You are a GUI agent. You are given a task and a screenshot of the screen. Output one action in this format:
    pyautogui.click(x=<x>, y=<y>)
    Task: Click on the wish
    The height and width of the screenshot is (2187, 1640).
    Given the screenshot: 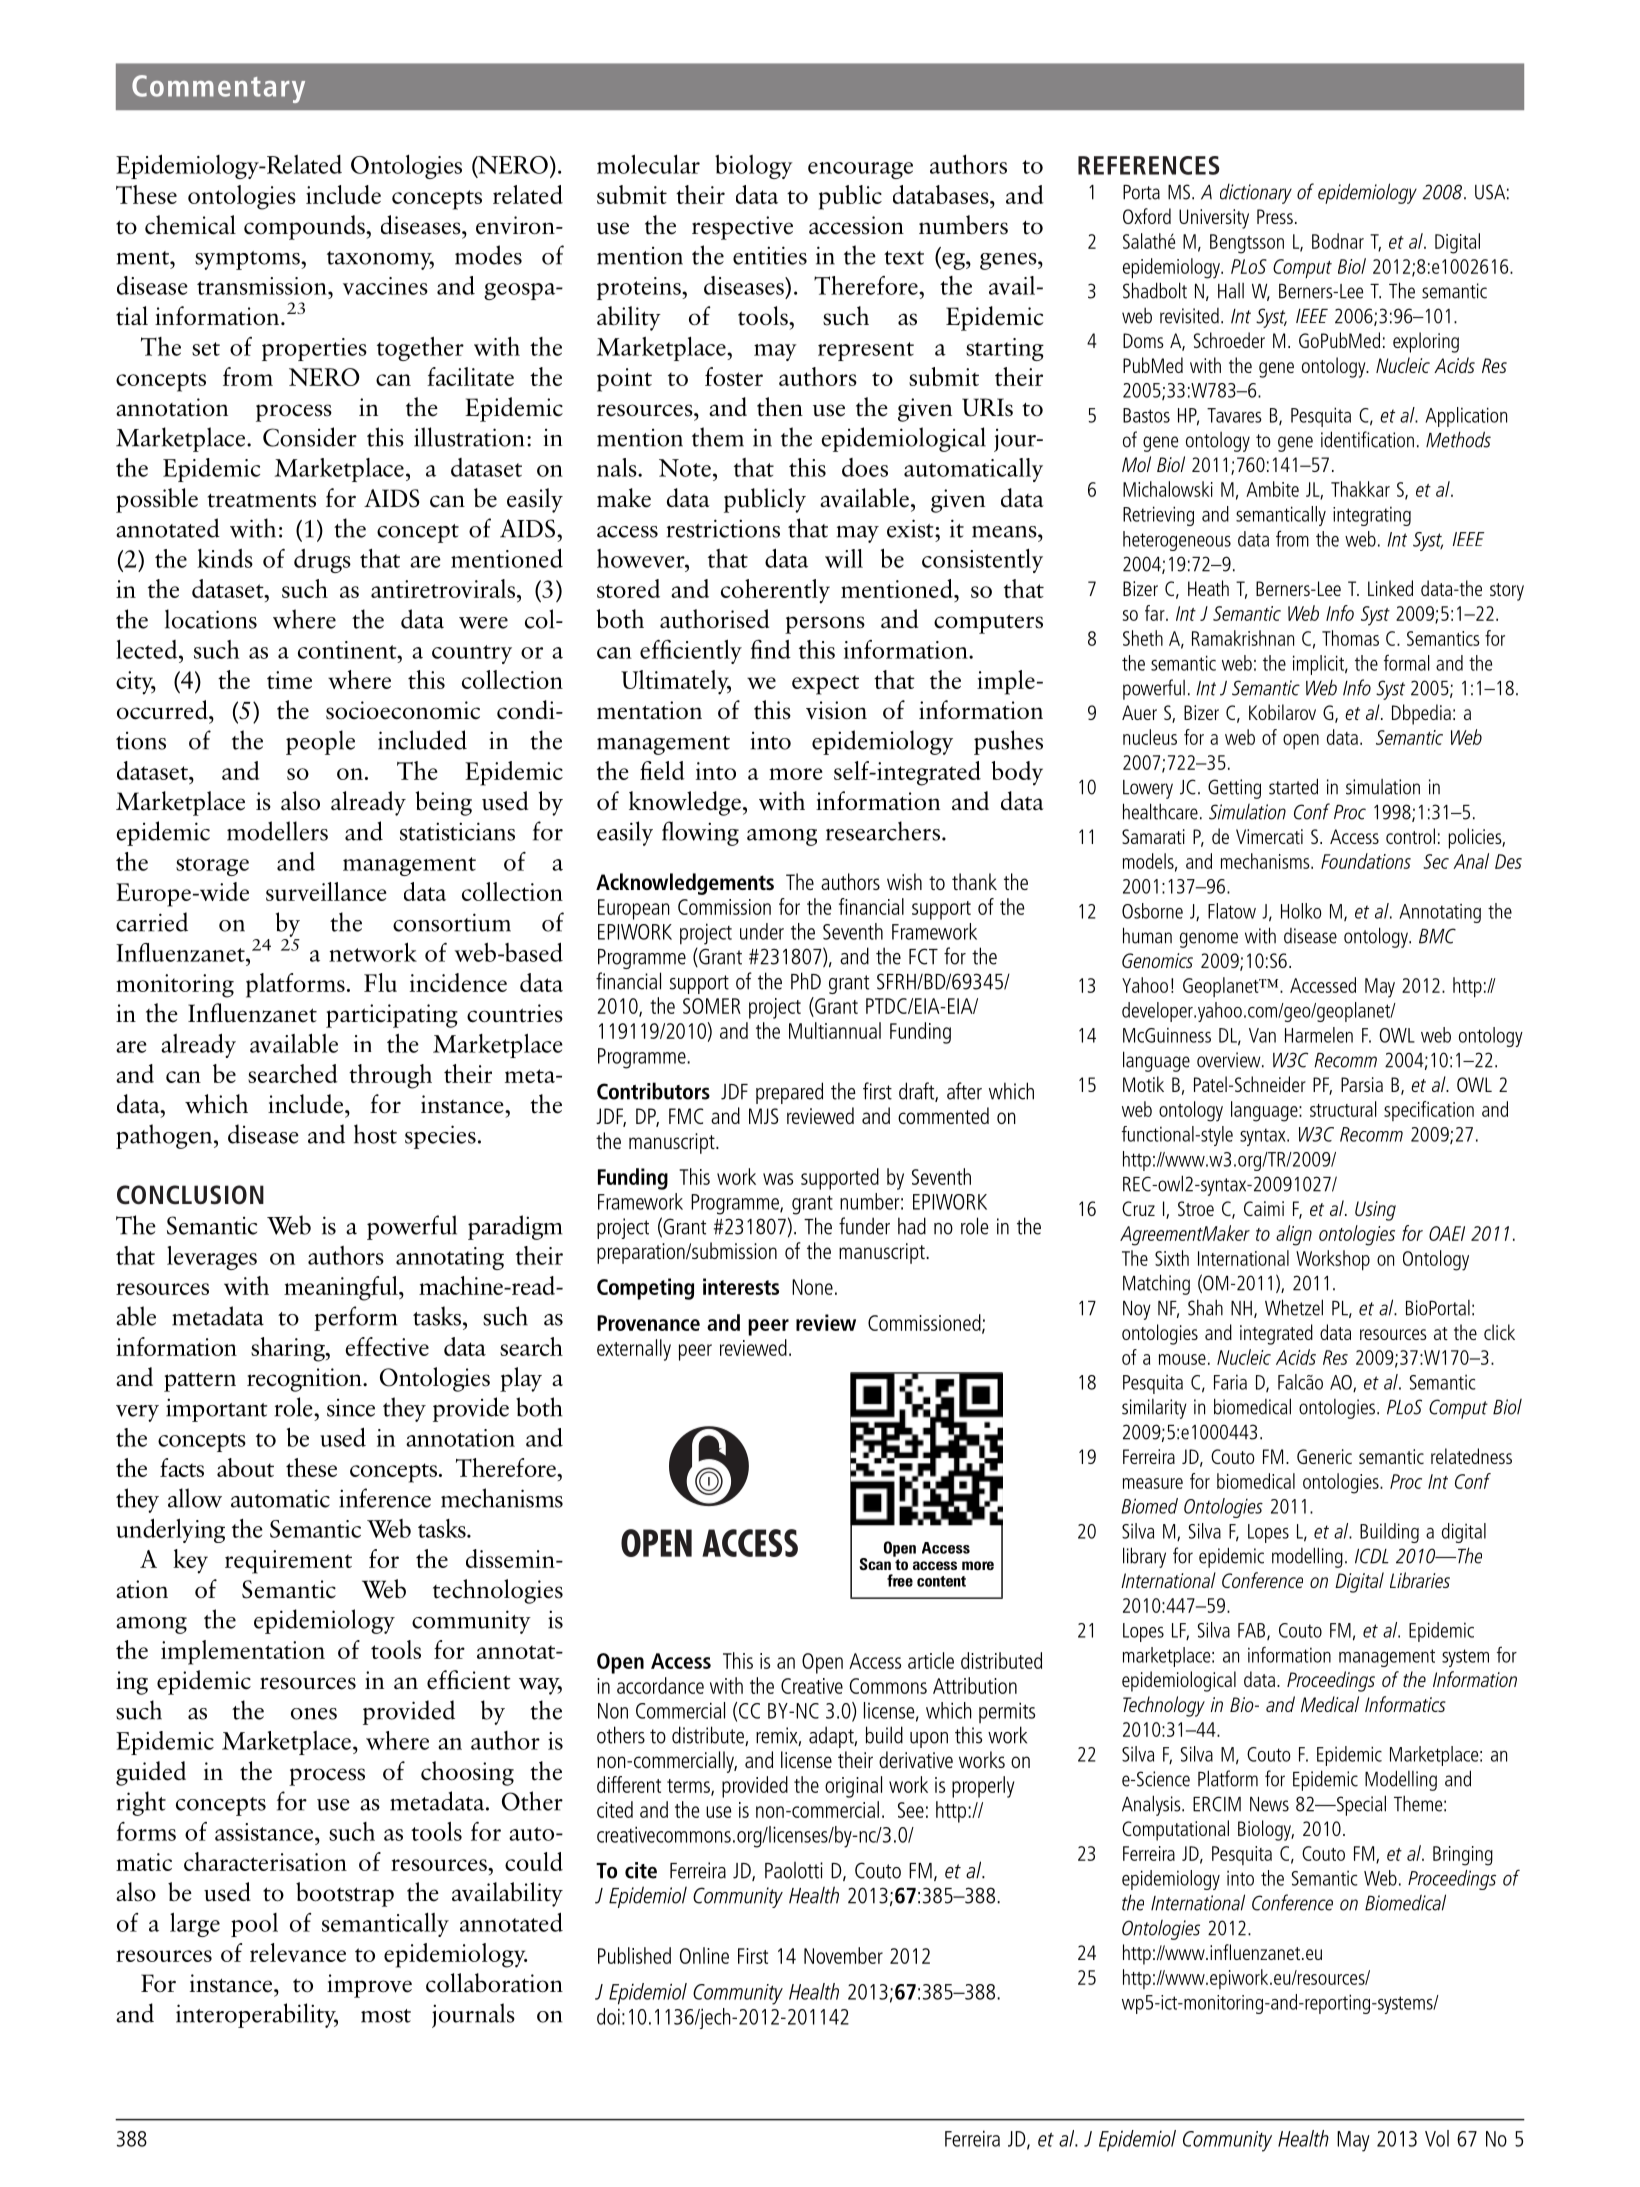 What is the action you would take?
    pyautogui.click(x=904, y=881)
